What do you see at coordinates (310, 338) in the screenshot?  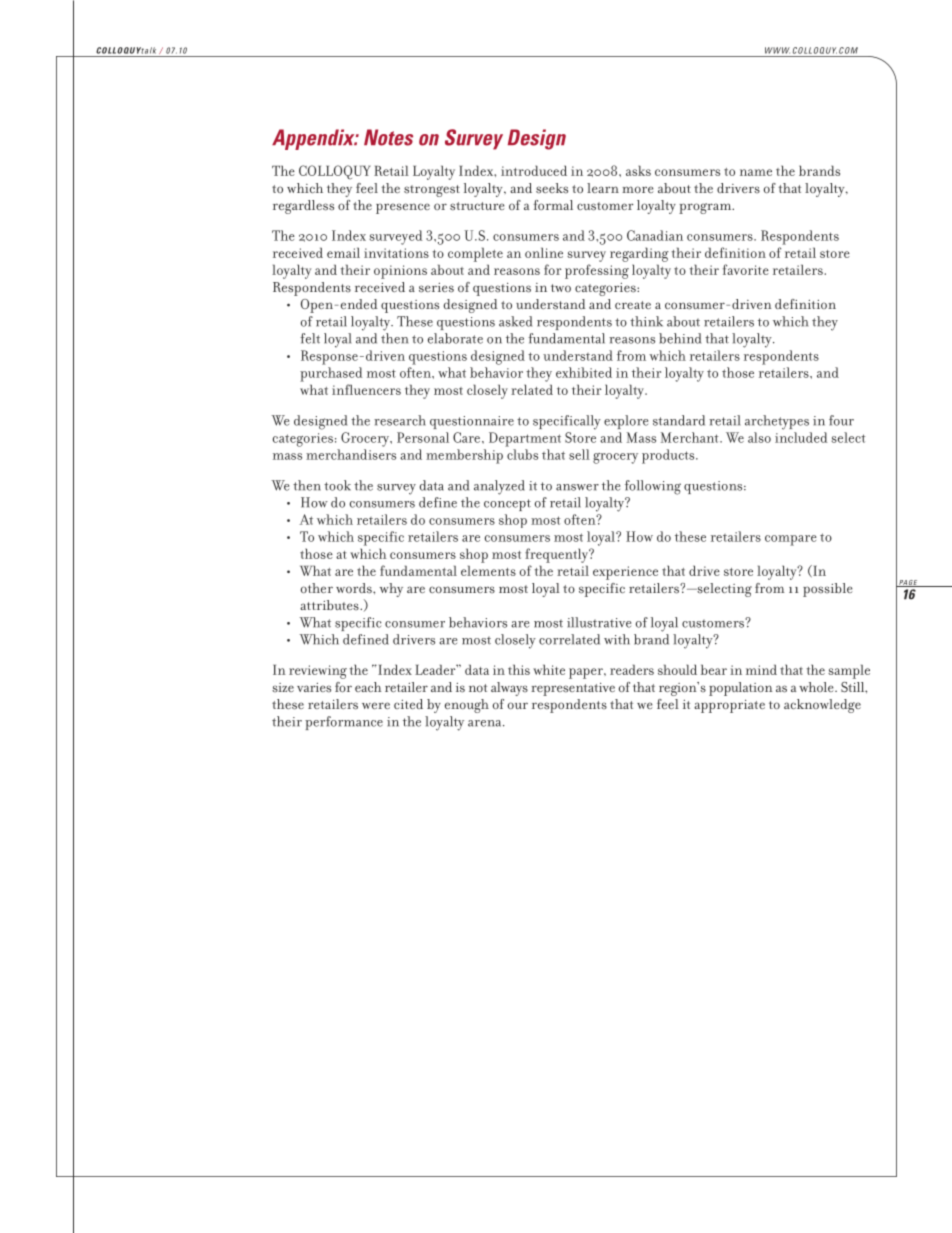 I see `felt` at bounding box center [310, 338].
